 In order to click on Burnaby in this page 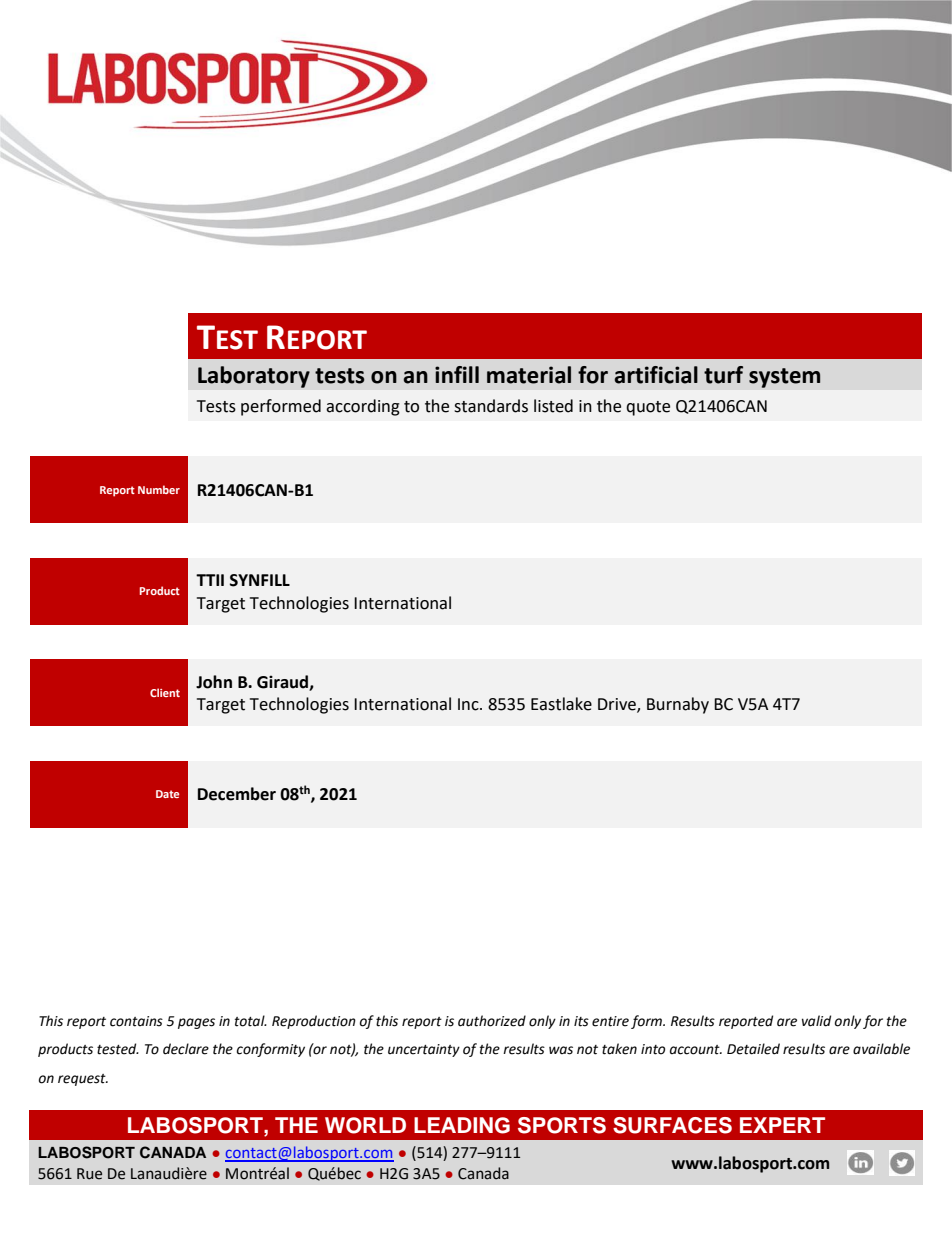, I will do `click(678, 705)`.
